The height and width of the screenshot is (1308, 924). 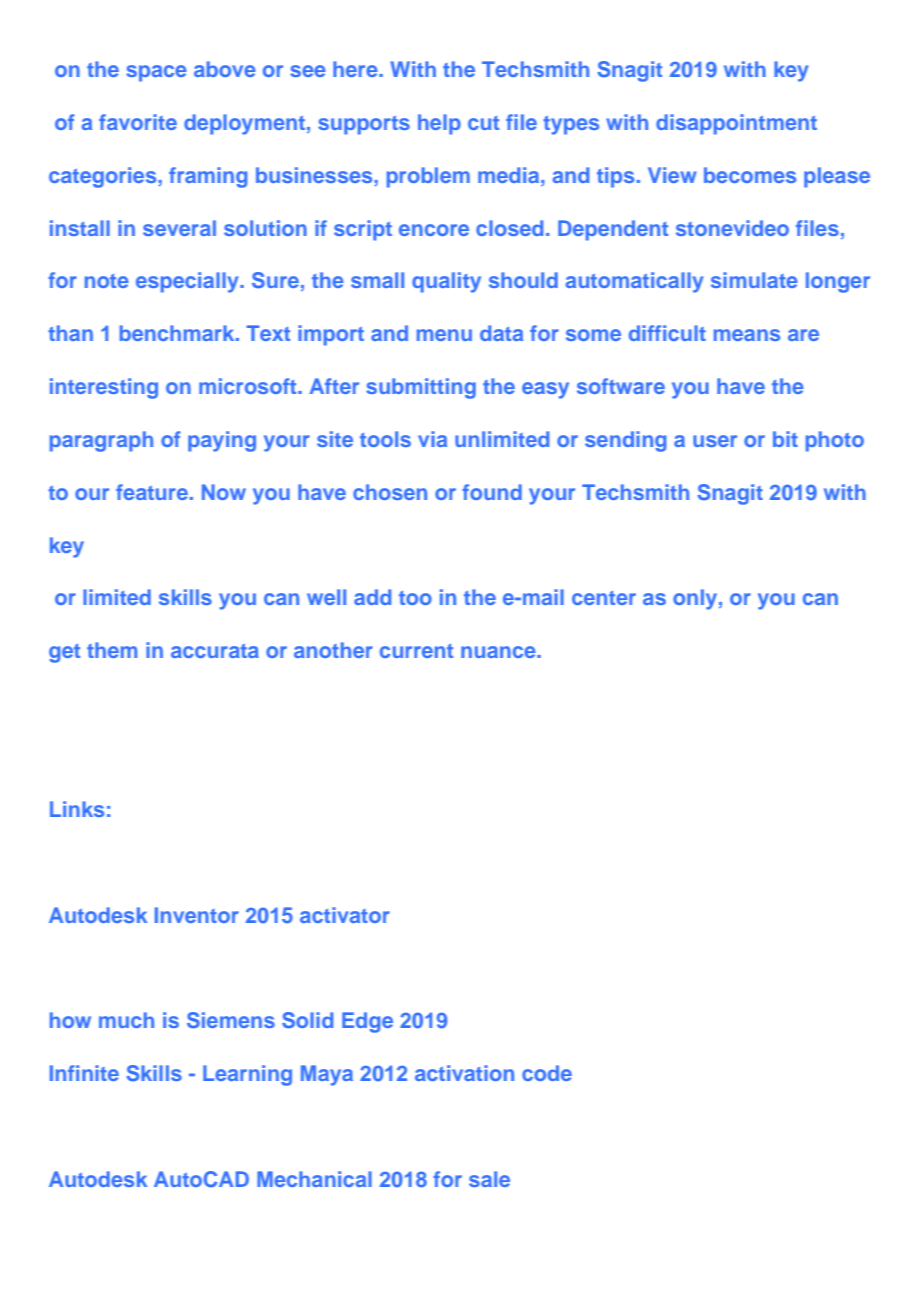 What do you see at coordinates (747, 335) in the screenshot?
I see `means` at bounding box center [747, 335].
